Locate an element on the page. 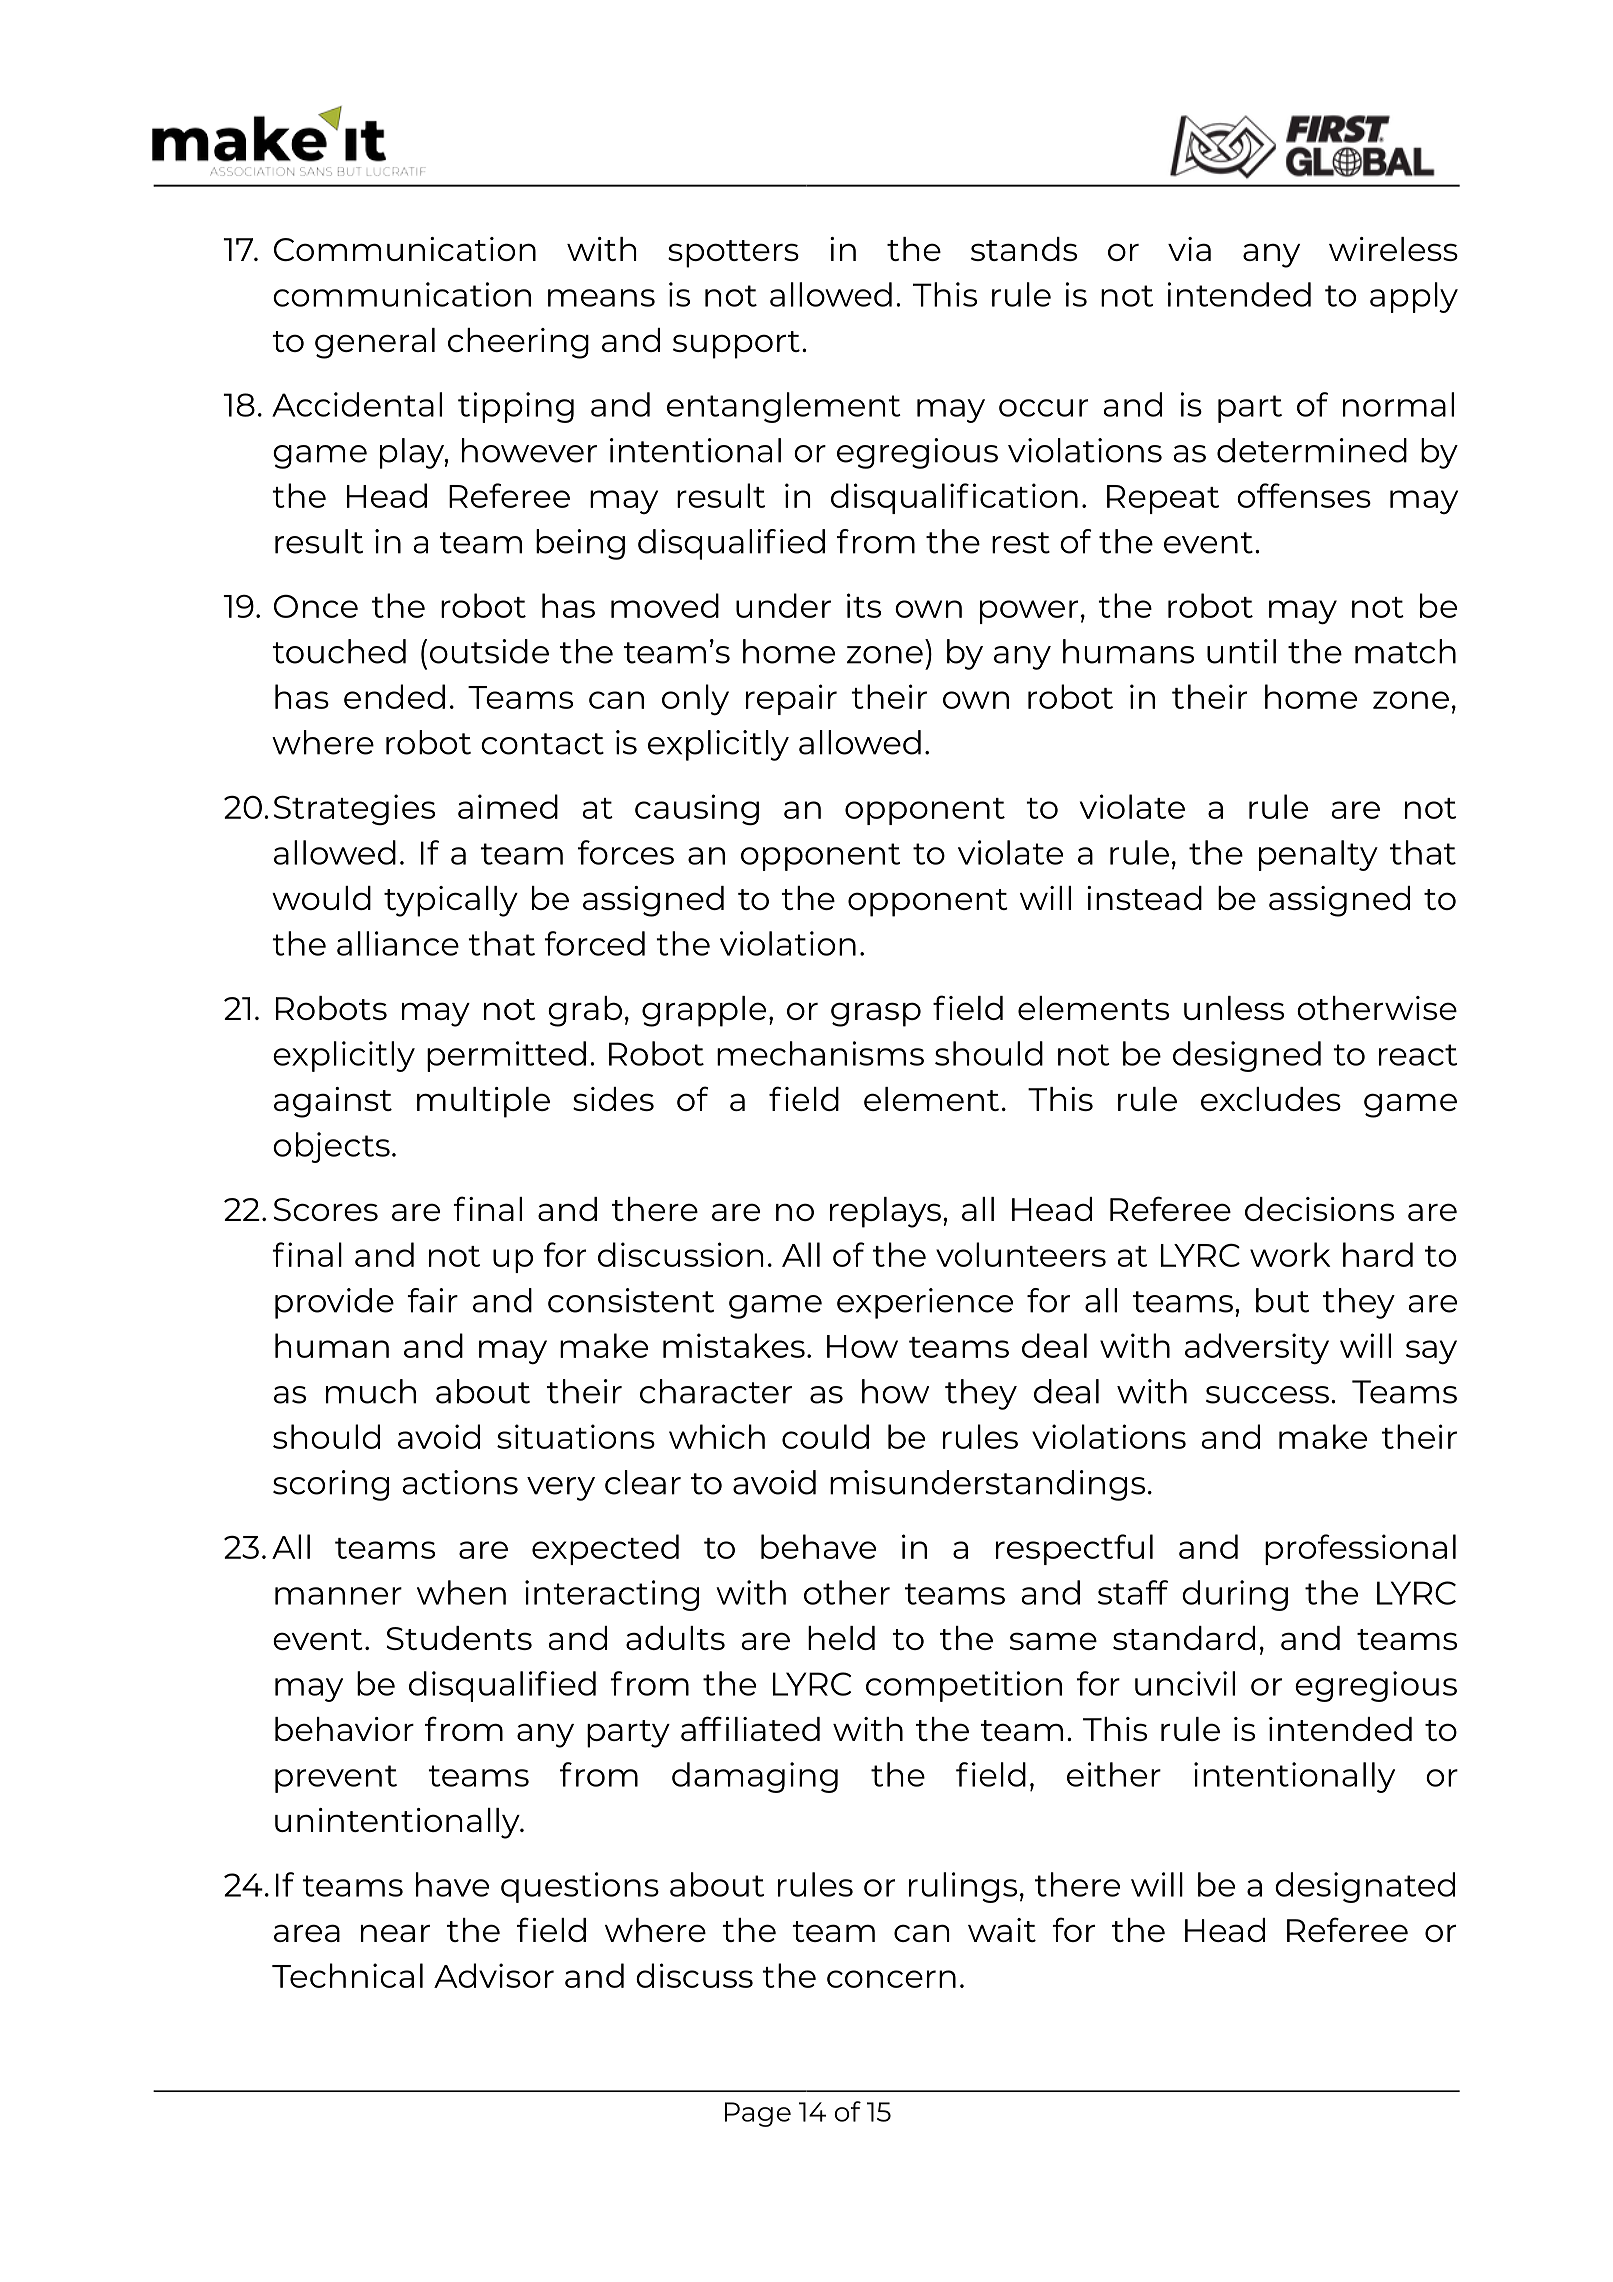 This page has height=2282, width=1613. designated is located at coordinates (1365, 1887).
